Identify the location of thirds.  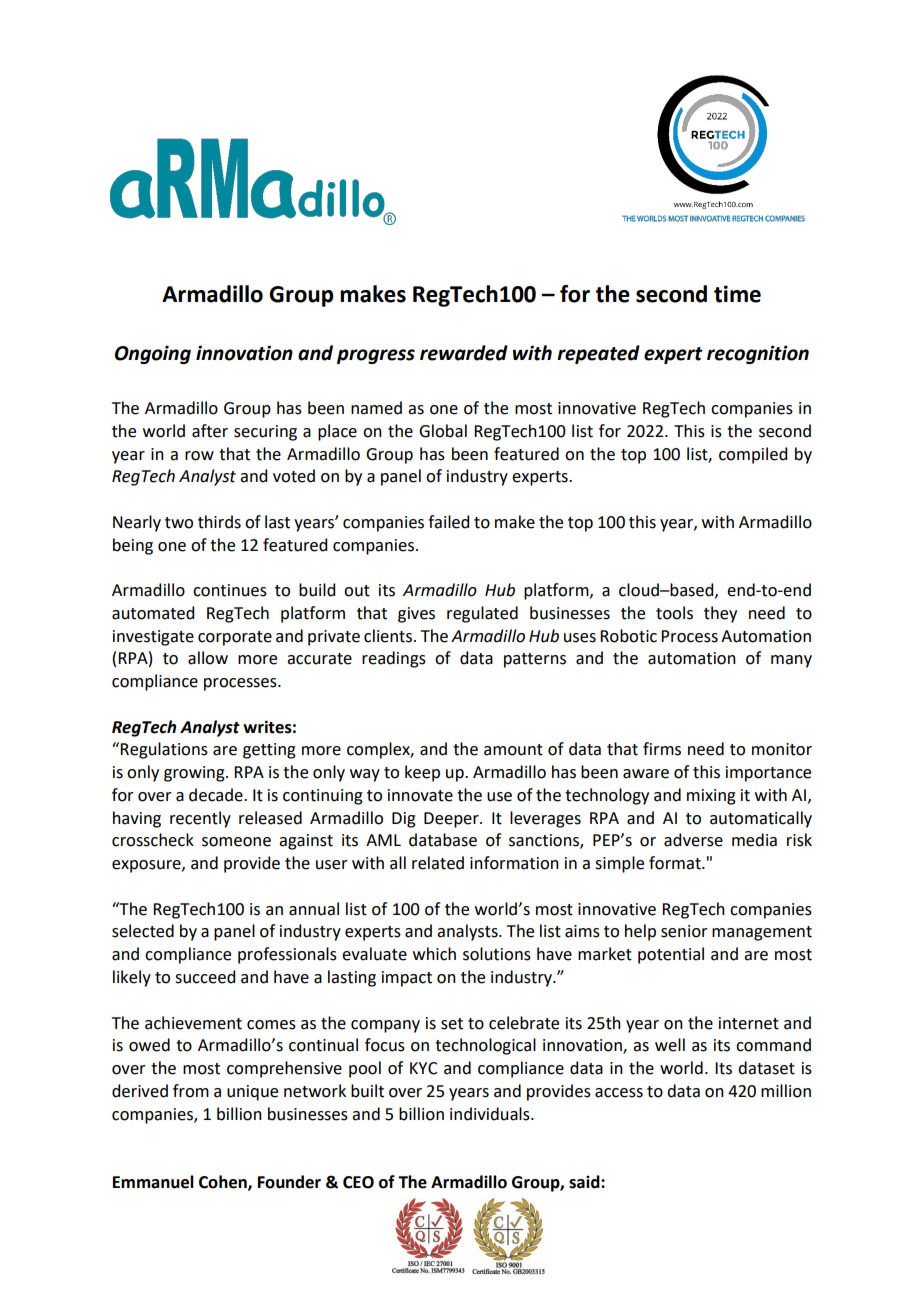
(219, 522).
